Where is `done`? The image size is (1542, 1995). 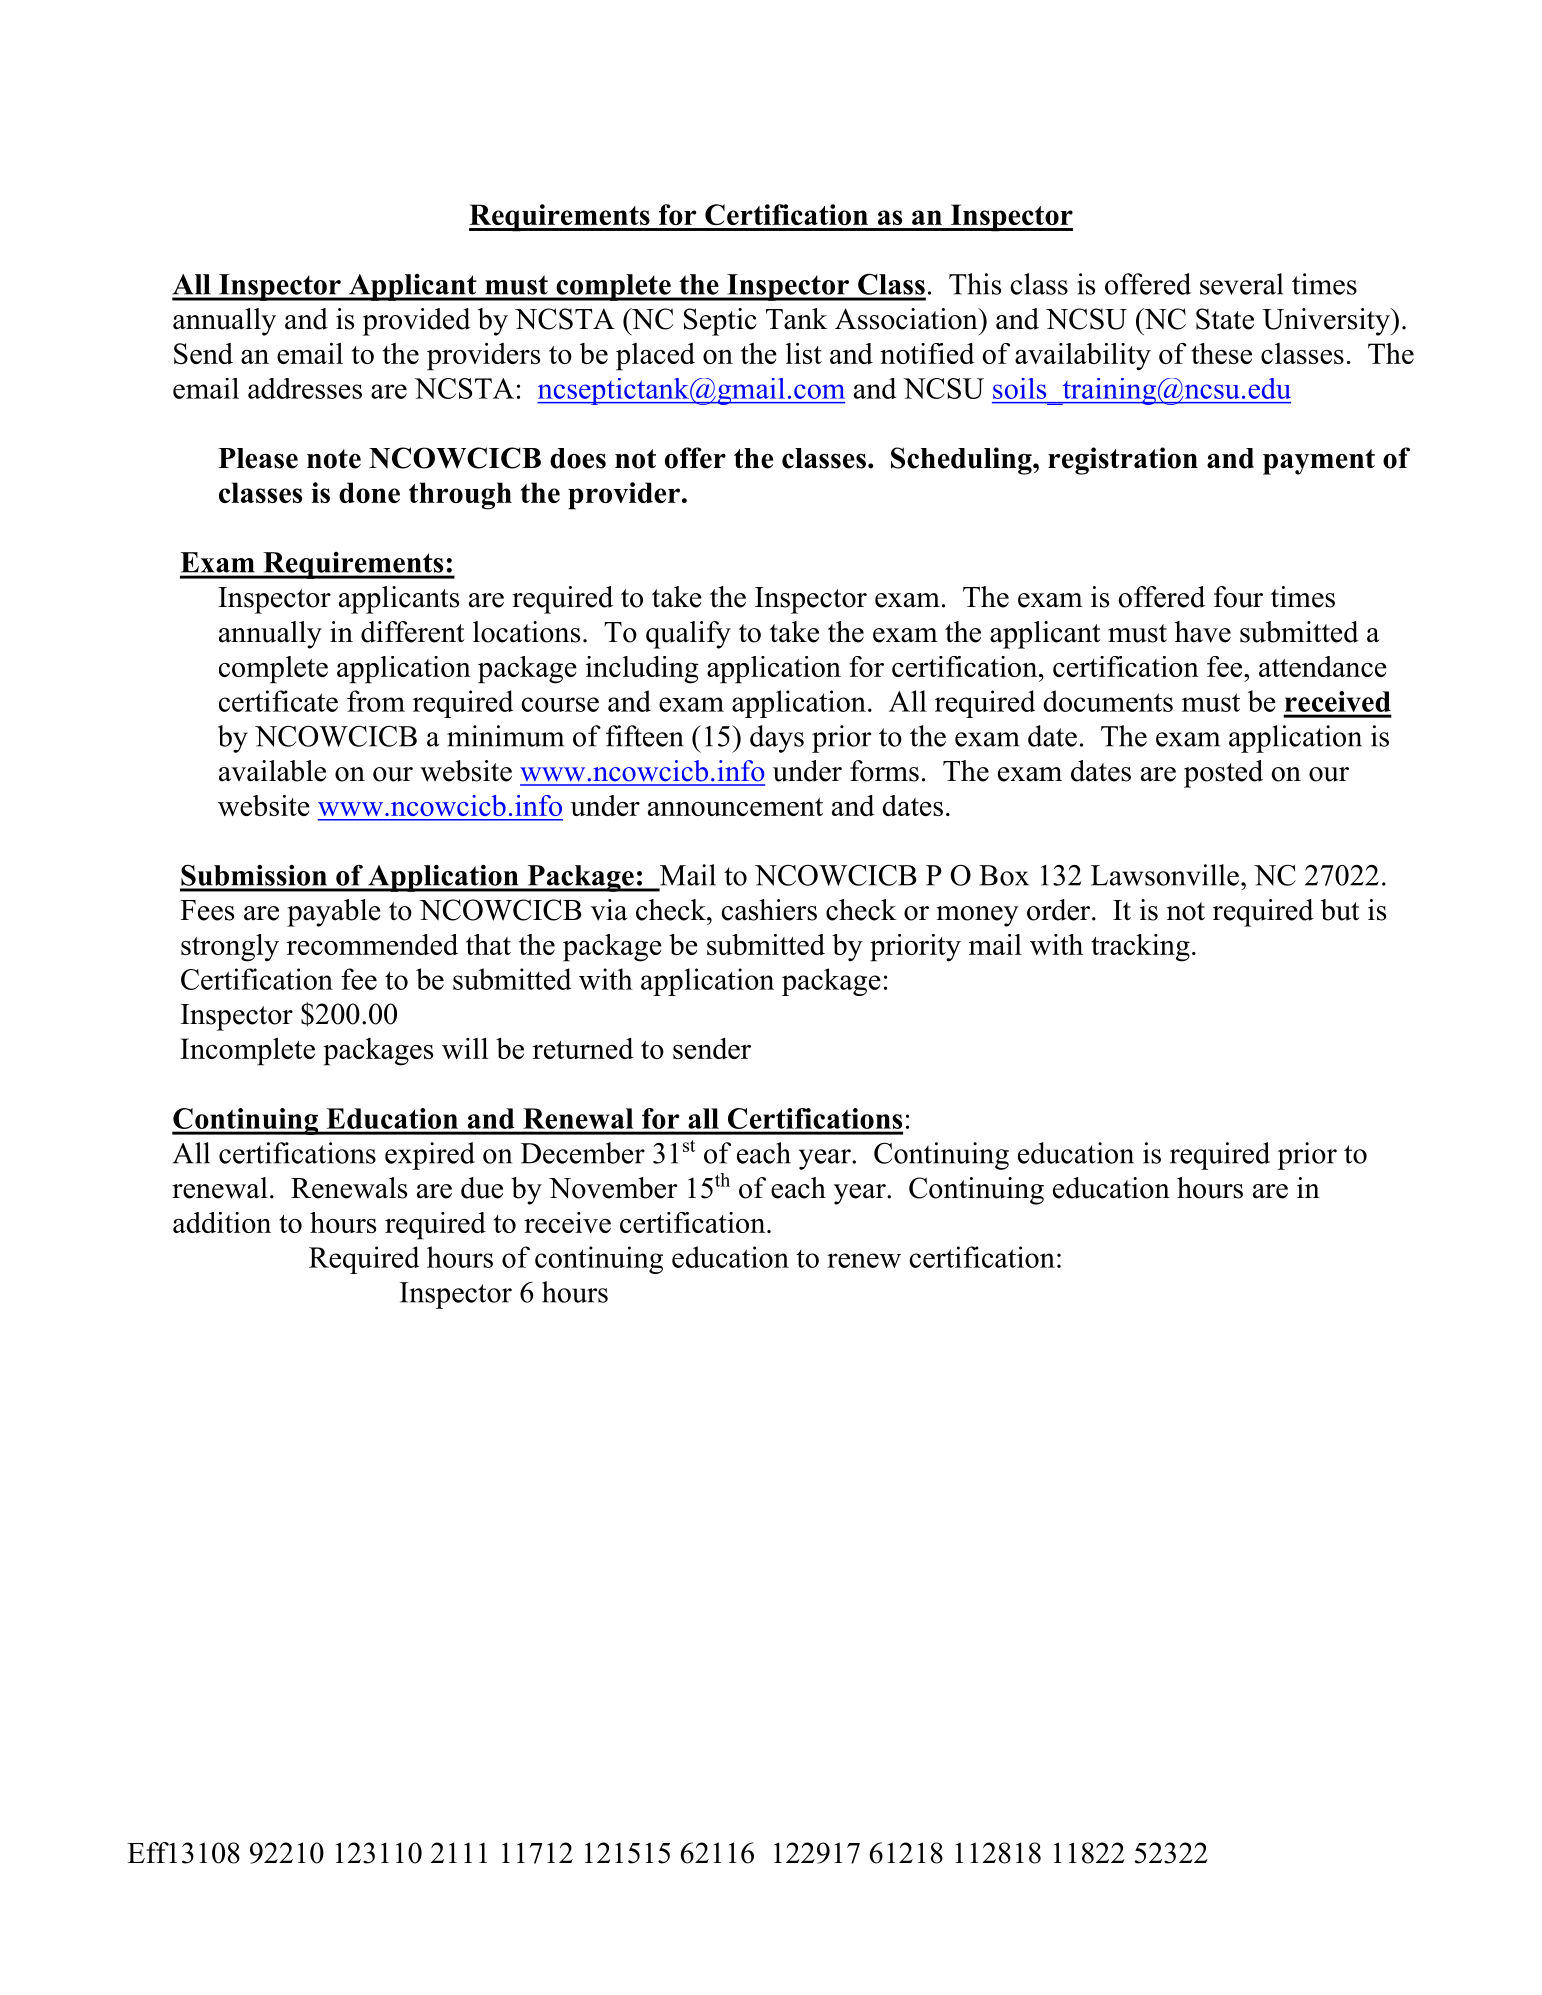 done is located at coordinates (369, 492).
